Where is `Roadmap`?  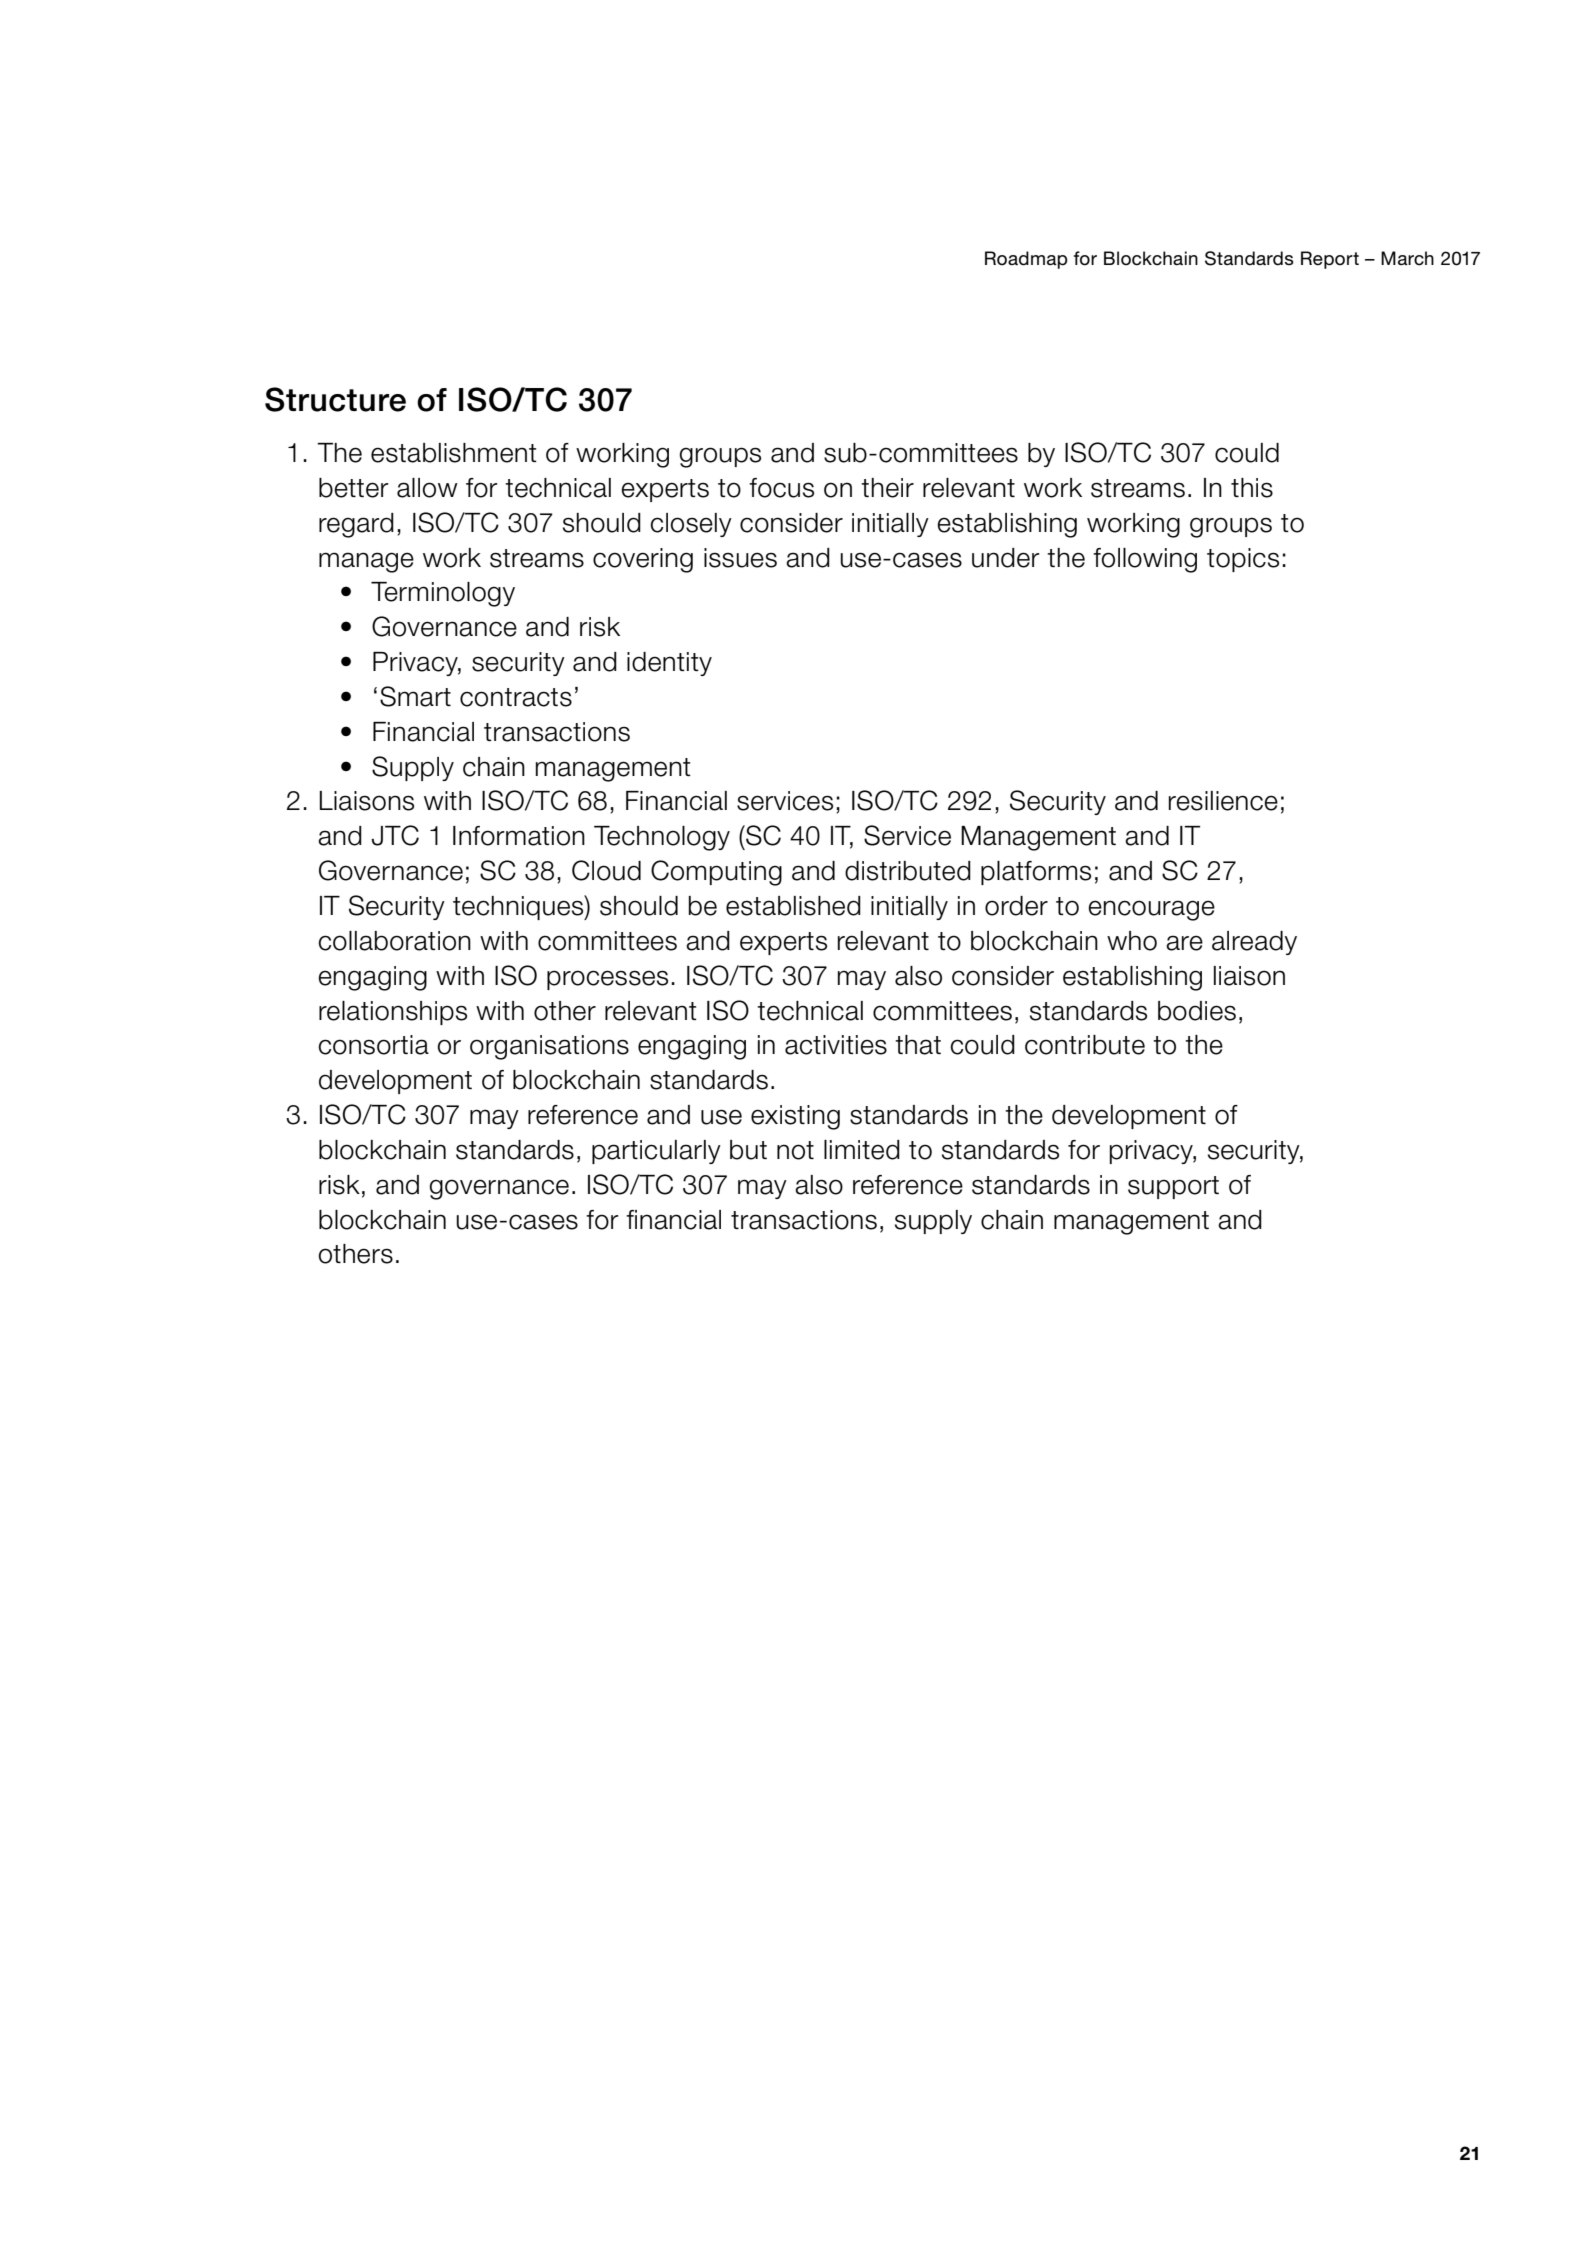 Roadmap is located at coordinates (1026, 260).
